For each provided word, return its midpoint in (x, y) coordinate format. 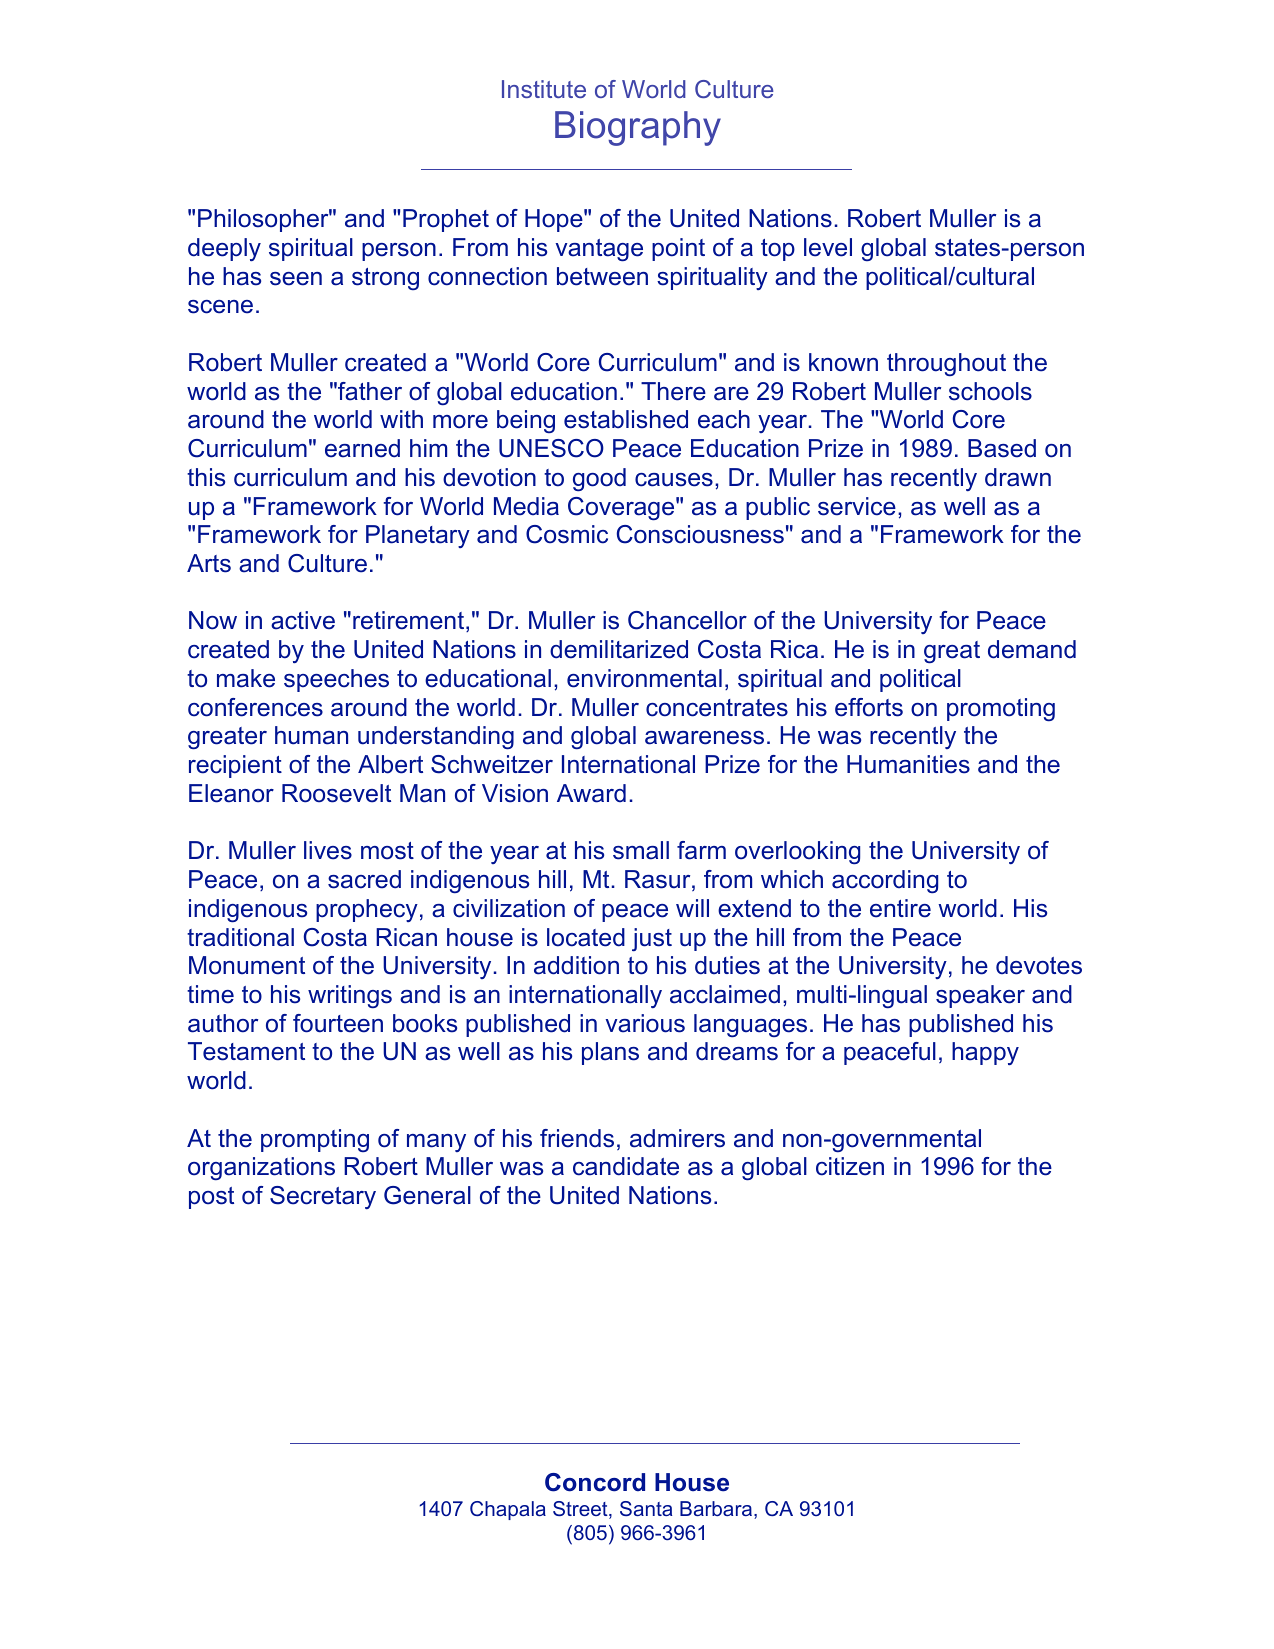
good (599, 479)
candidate (626, 1166)
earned (362, 448)
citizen (850, 1166)
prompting (315, 1140)
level (828, 247)
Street (581, 1510)
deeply (224, 249)
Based (1002, 448)
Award (591, 793)
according (885, 881)
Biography (638, 128)
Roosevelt (336, 793)
